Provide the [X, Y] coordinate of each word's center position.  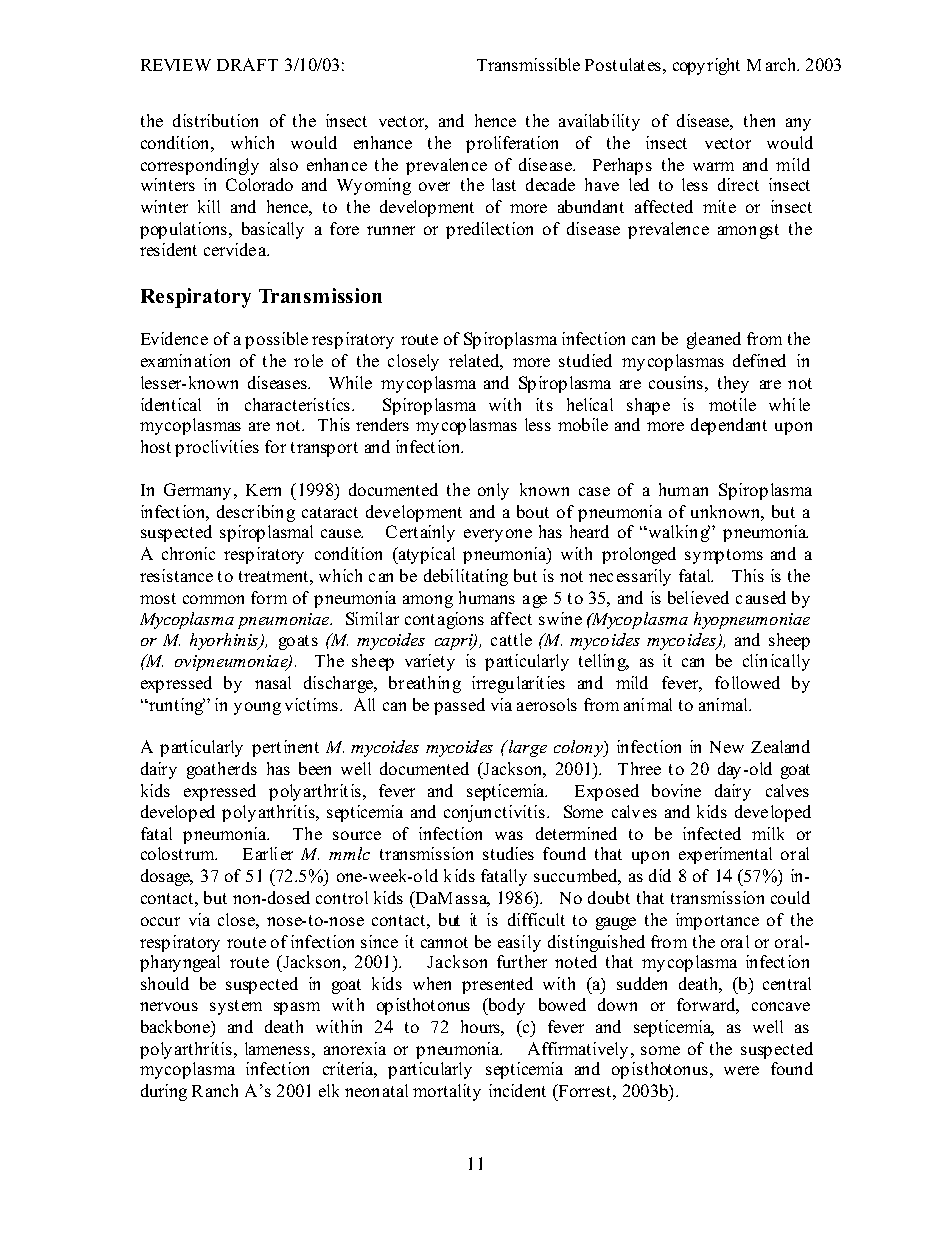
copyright [706, 66]
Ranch [215, 1090]
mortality [447, 1092]
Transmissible [528, 64]
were [741, 1070]
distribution [215, 120]
